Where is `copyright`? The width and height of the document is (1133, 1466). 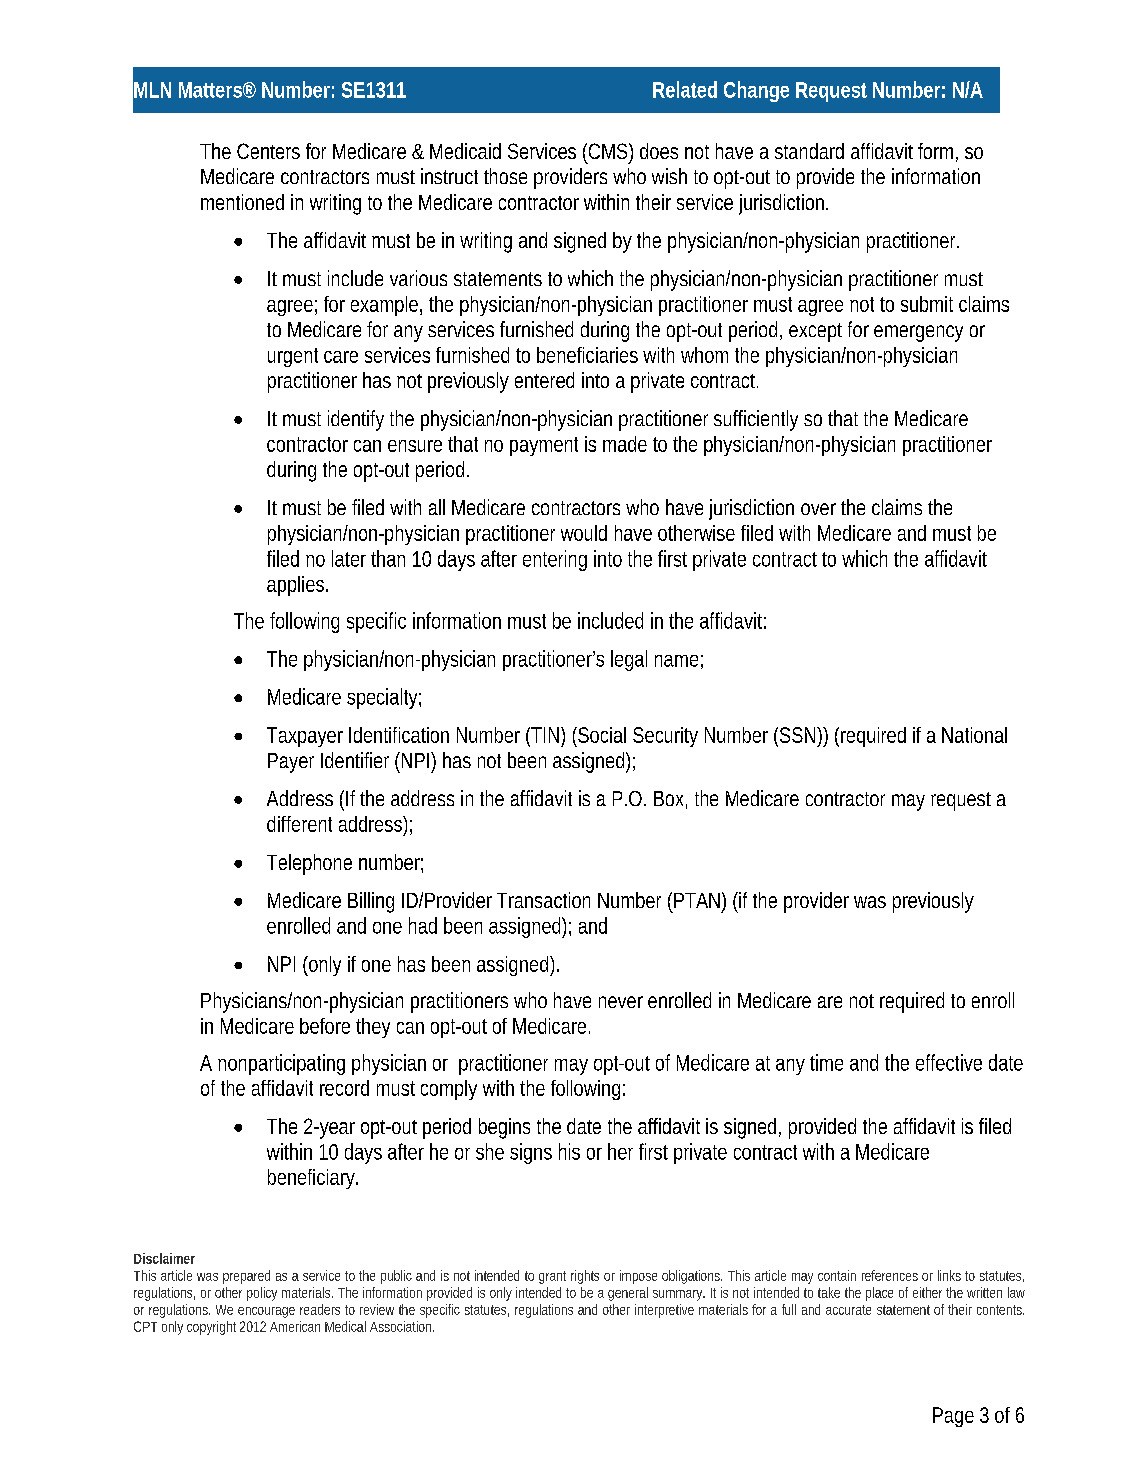 copyright is located at coordinates (211, 1328).
